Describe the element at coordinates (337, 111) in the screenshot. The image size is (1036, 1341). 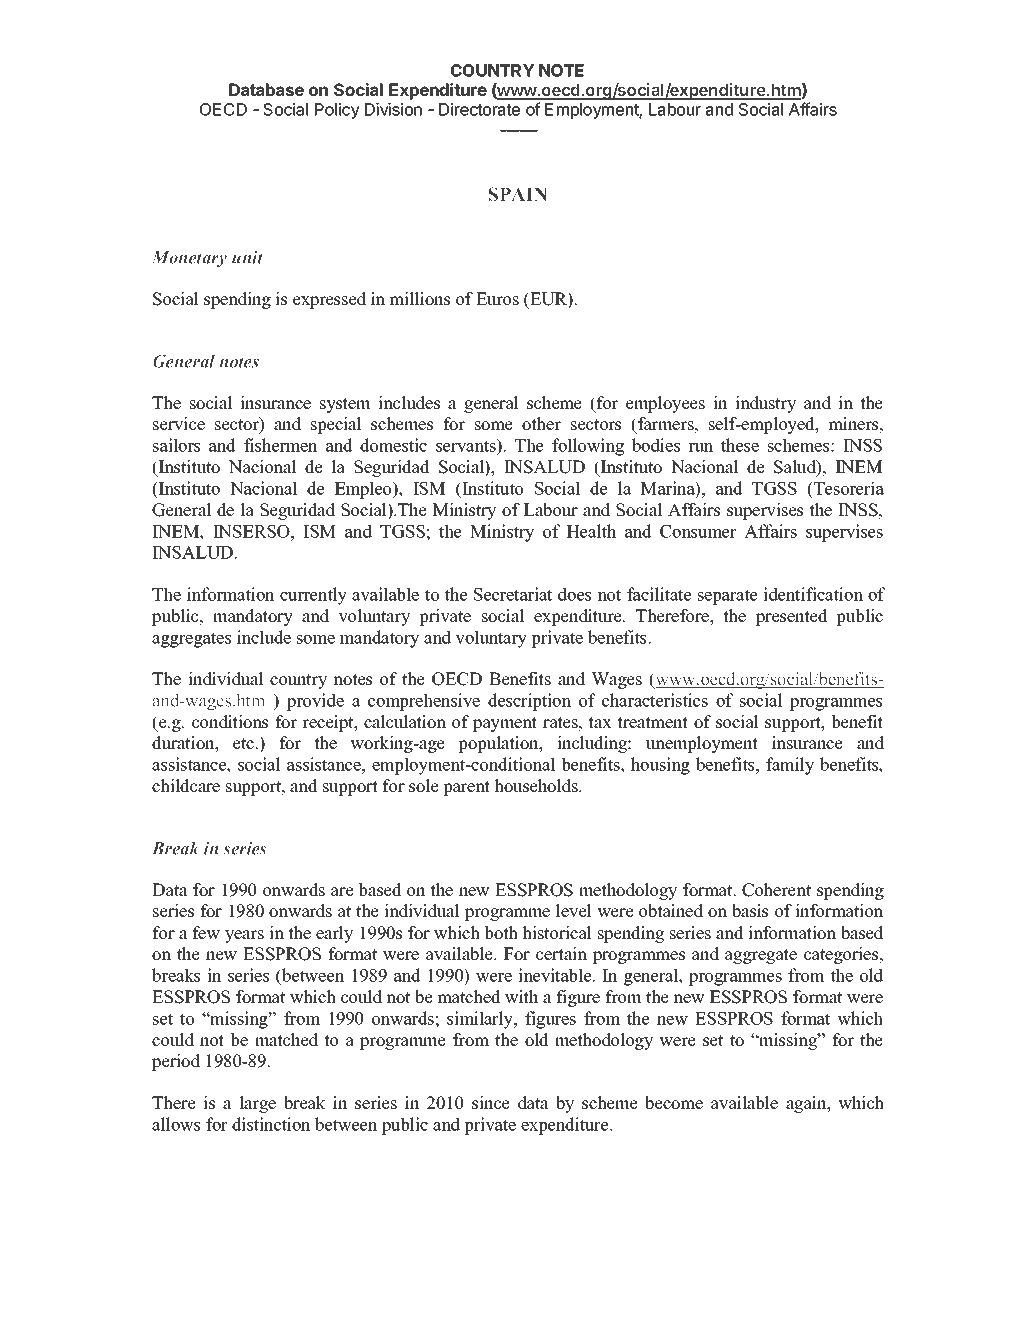
I see `Policy` at that location.
